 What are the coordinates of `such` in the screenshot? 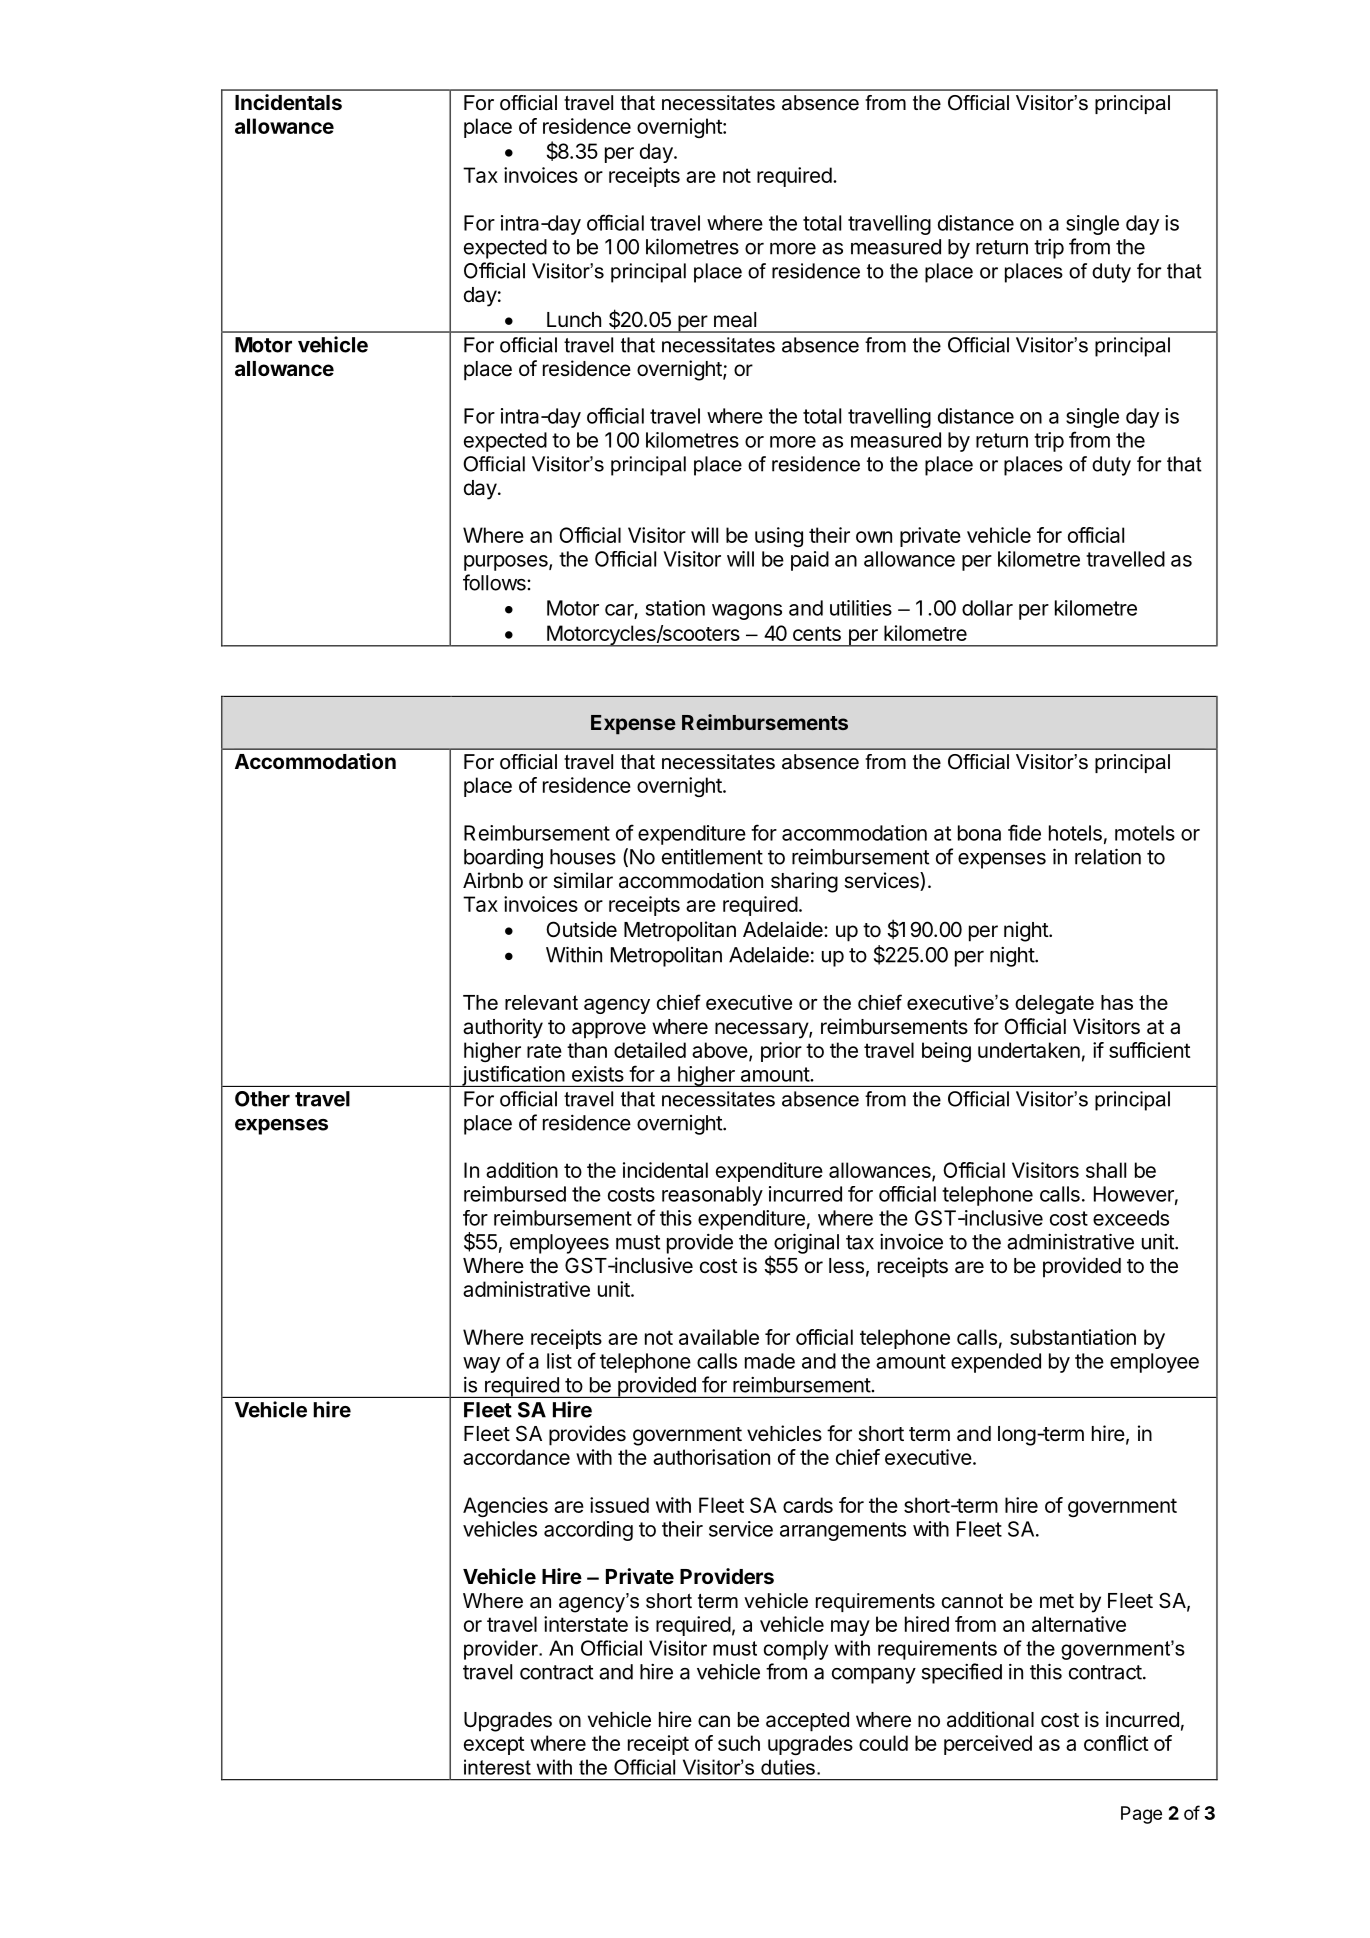 It's located at (739, 1743).
